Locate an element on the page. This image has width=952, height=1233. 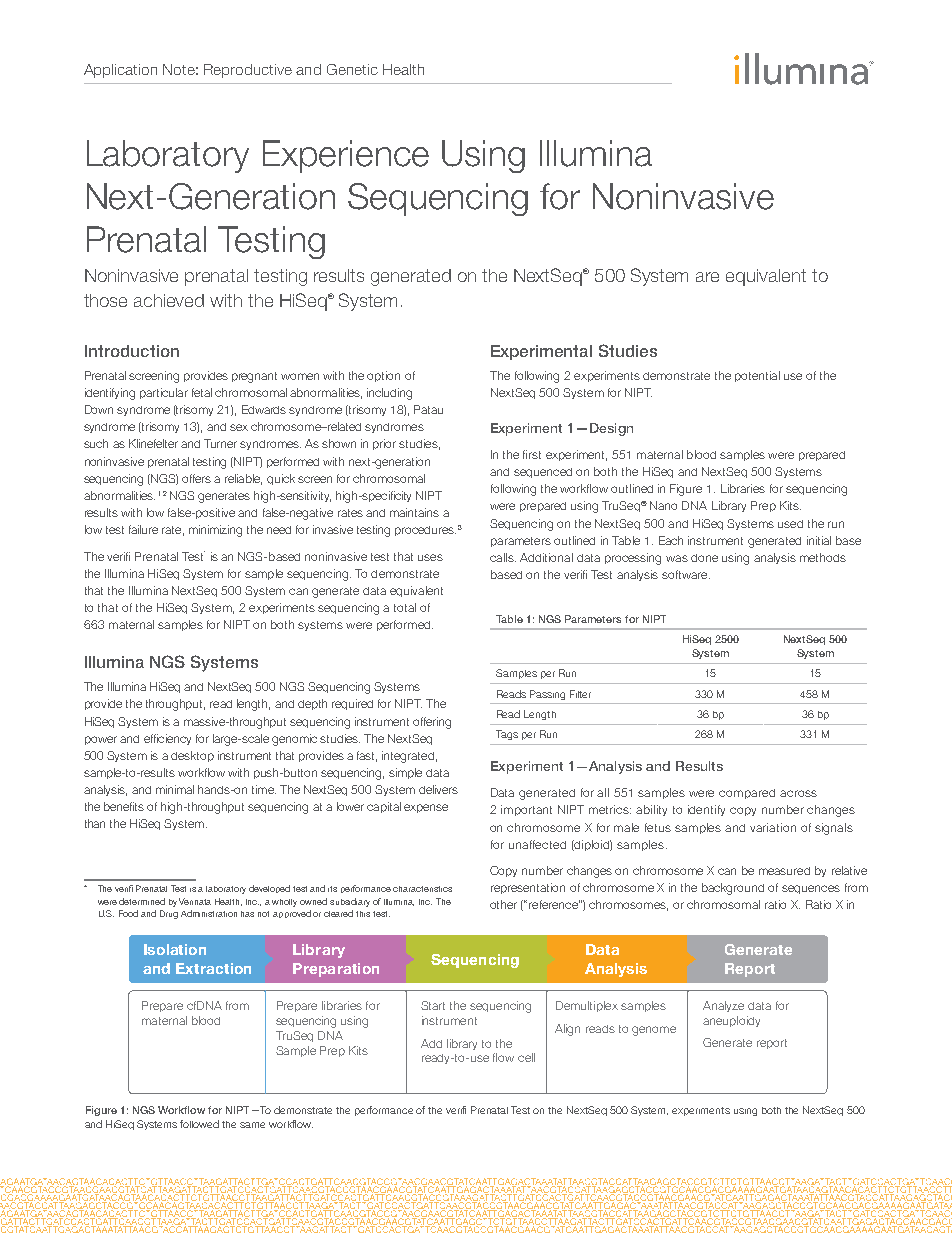
Klinefelter is located at coordinates (153, 443).
